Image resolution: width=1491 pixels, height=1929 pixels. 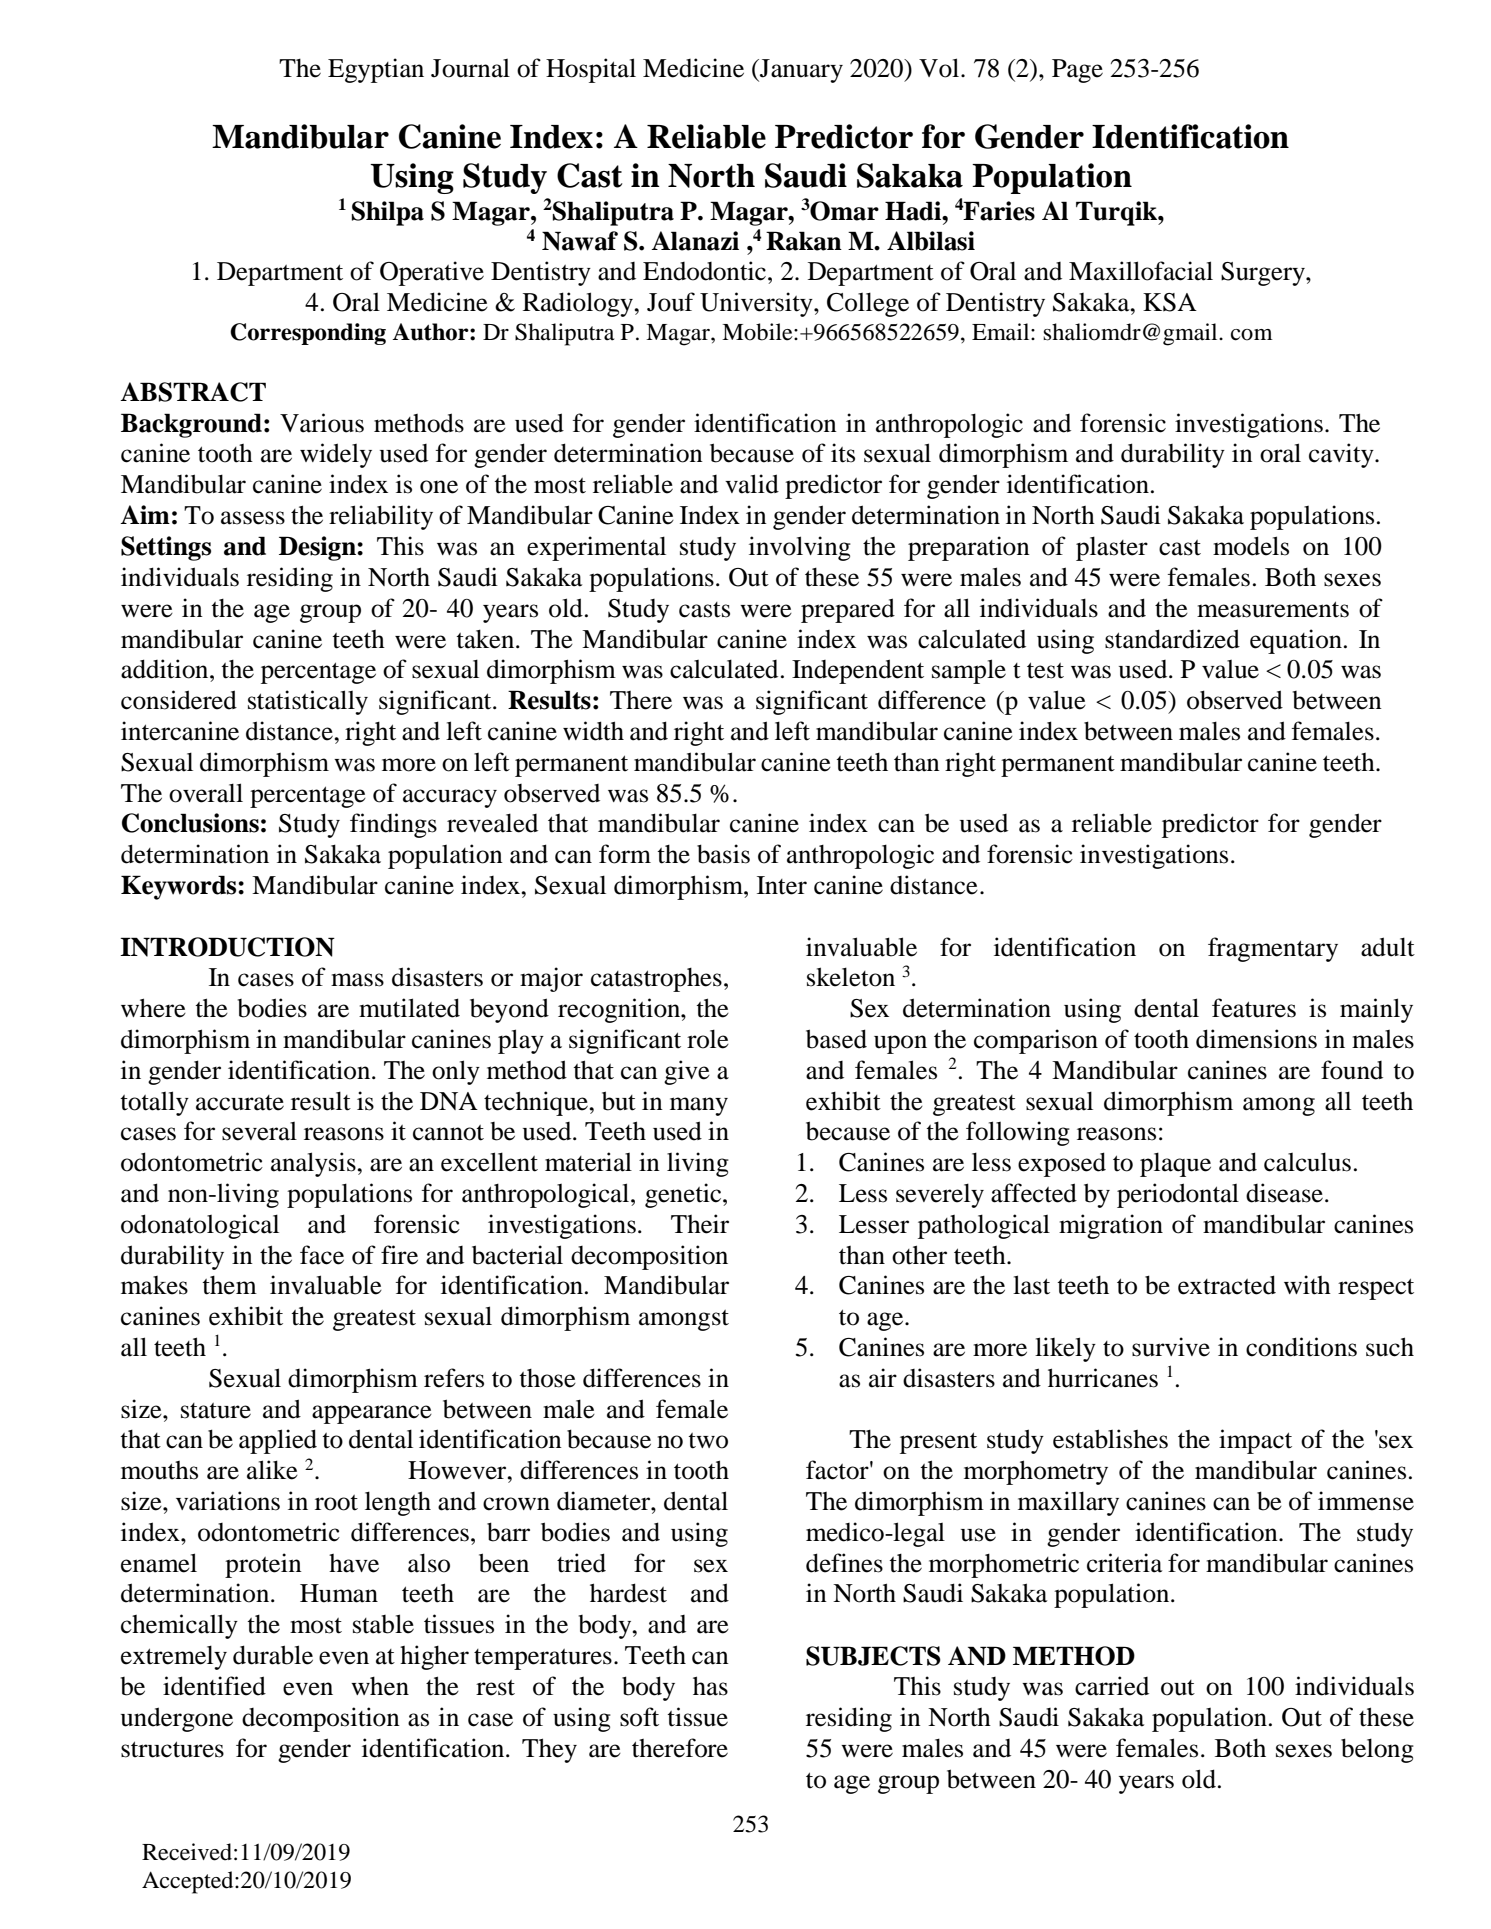 What do you see at coordinates (273, 1655) in the image?
I see `durable` at bounding box center [273, 1655].
